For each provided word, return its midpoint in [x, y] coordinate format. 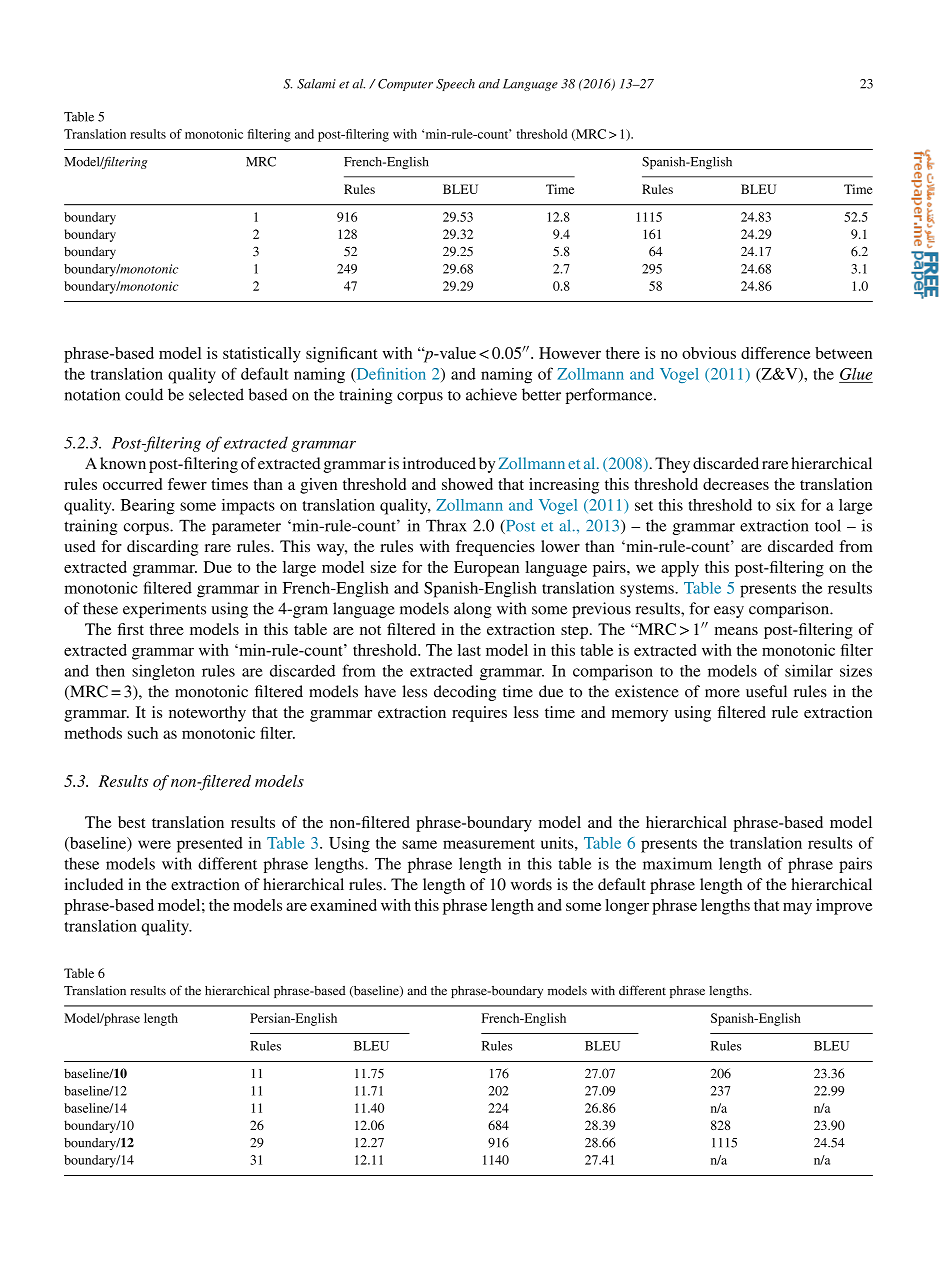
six [785, 505]
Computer [405, 85]
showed [467, 484]
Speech [455, 85]
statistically [262, 355]
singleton [163, 672]
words [531, 884]
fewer [187, 484]
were [154, 844]
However [570, 353]
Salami [316, 84]
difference [775, 353]
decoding [465, 693]
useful [766, 691]
